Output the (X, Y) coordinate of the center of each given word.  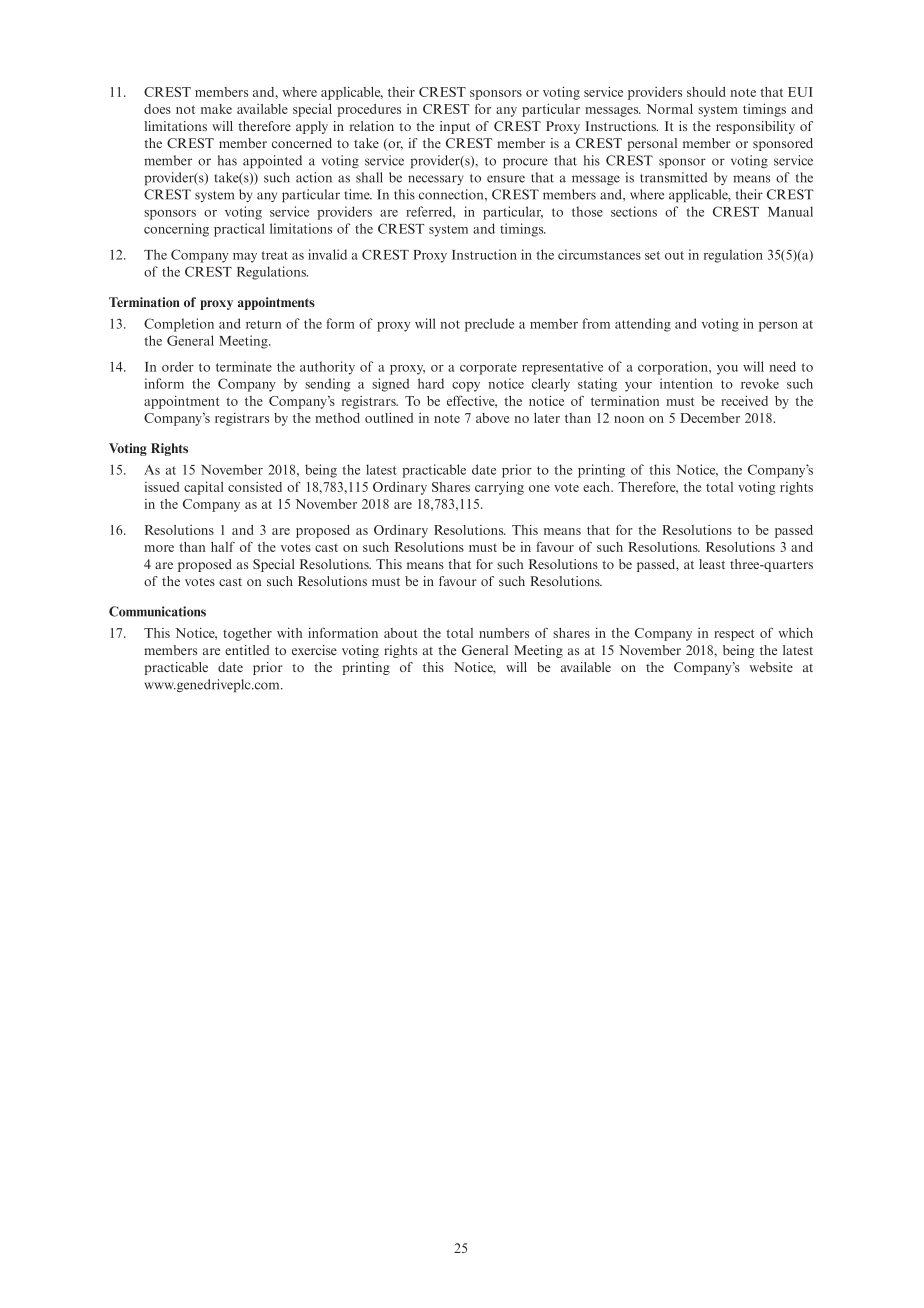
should (706, 92)
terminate (244, 366)
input (455, 127)
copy (466, 387)
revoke (760, 383)
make (216, 109)
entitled (247, 650)
